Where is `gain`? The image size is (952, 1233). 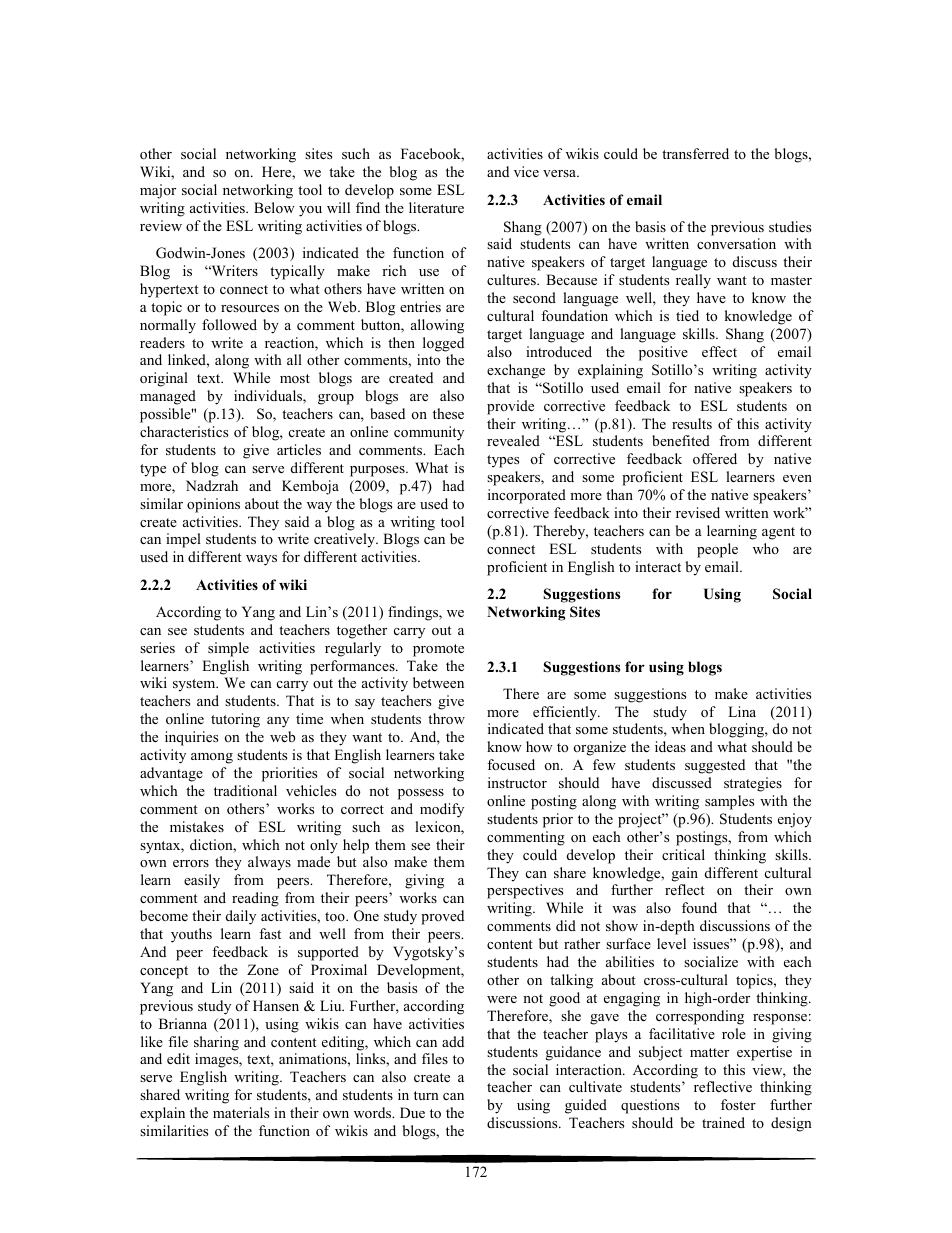 gain is located at coordinates (685, 874).
